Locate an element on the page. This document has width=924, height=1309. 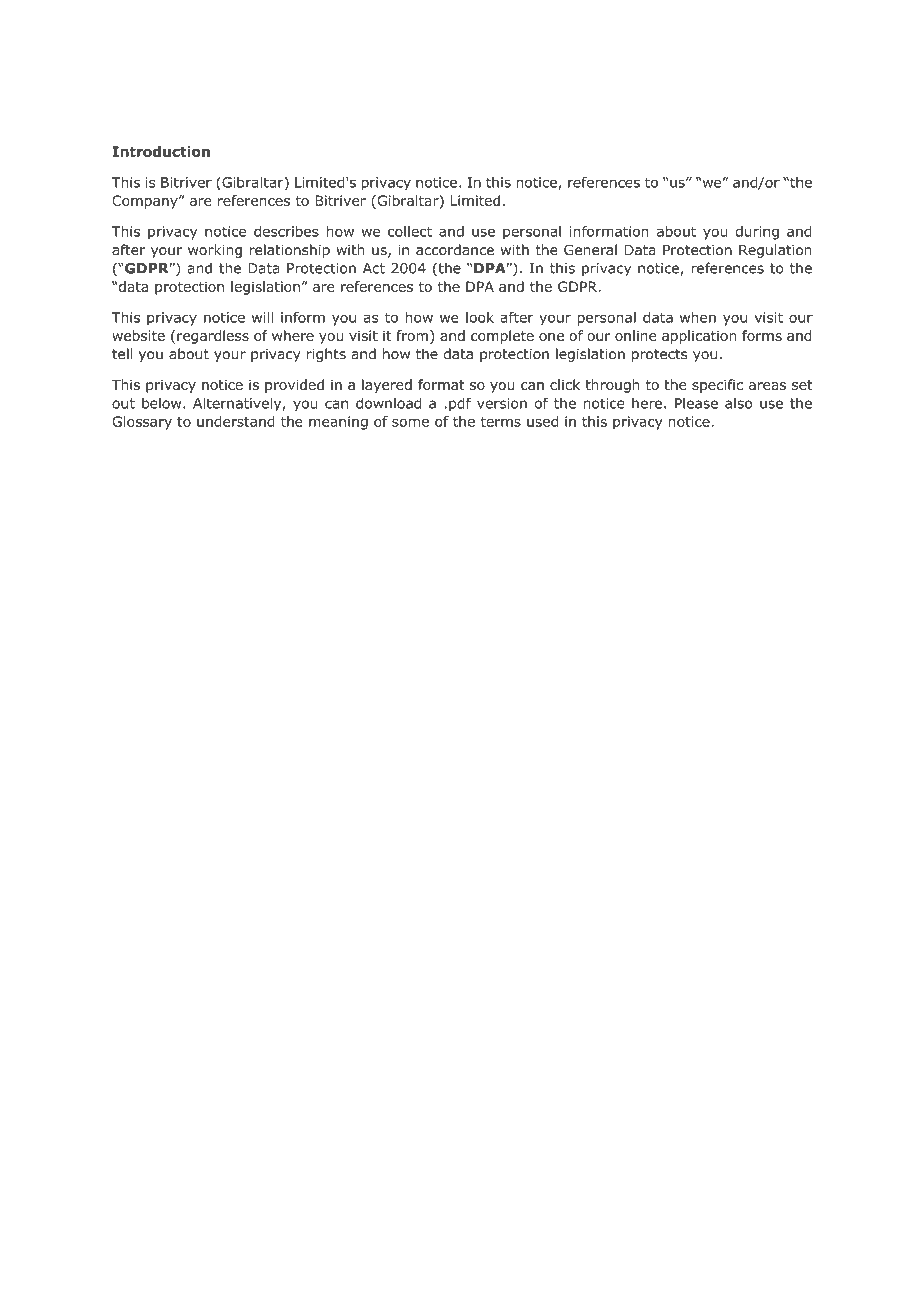
when is located at coordinates (698, 317).
